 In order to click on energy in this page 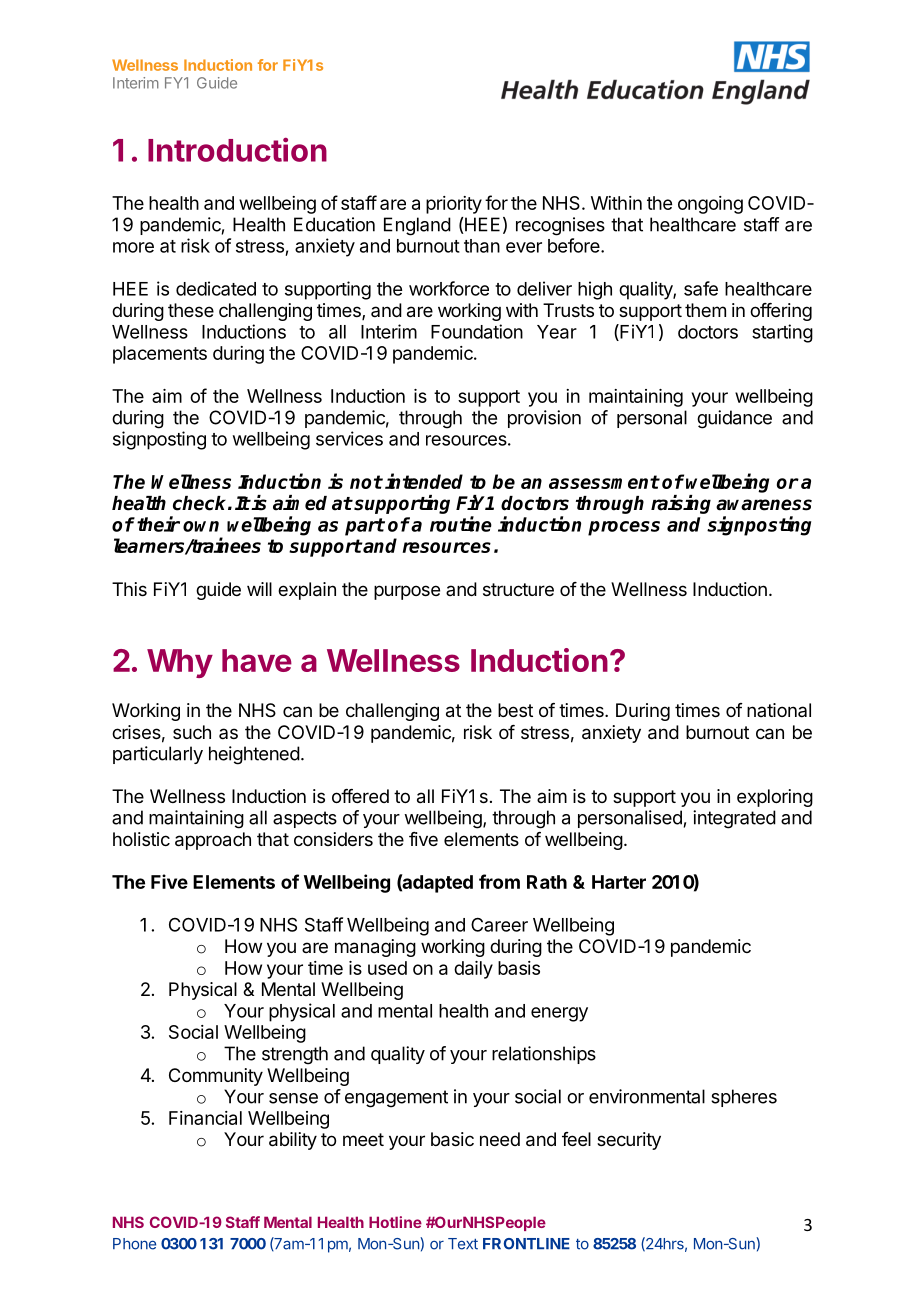, I will do `click(559, 1014)`.
